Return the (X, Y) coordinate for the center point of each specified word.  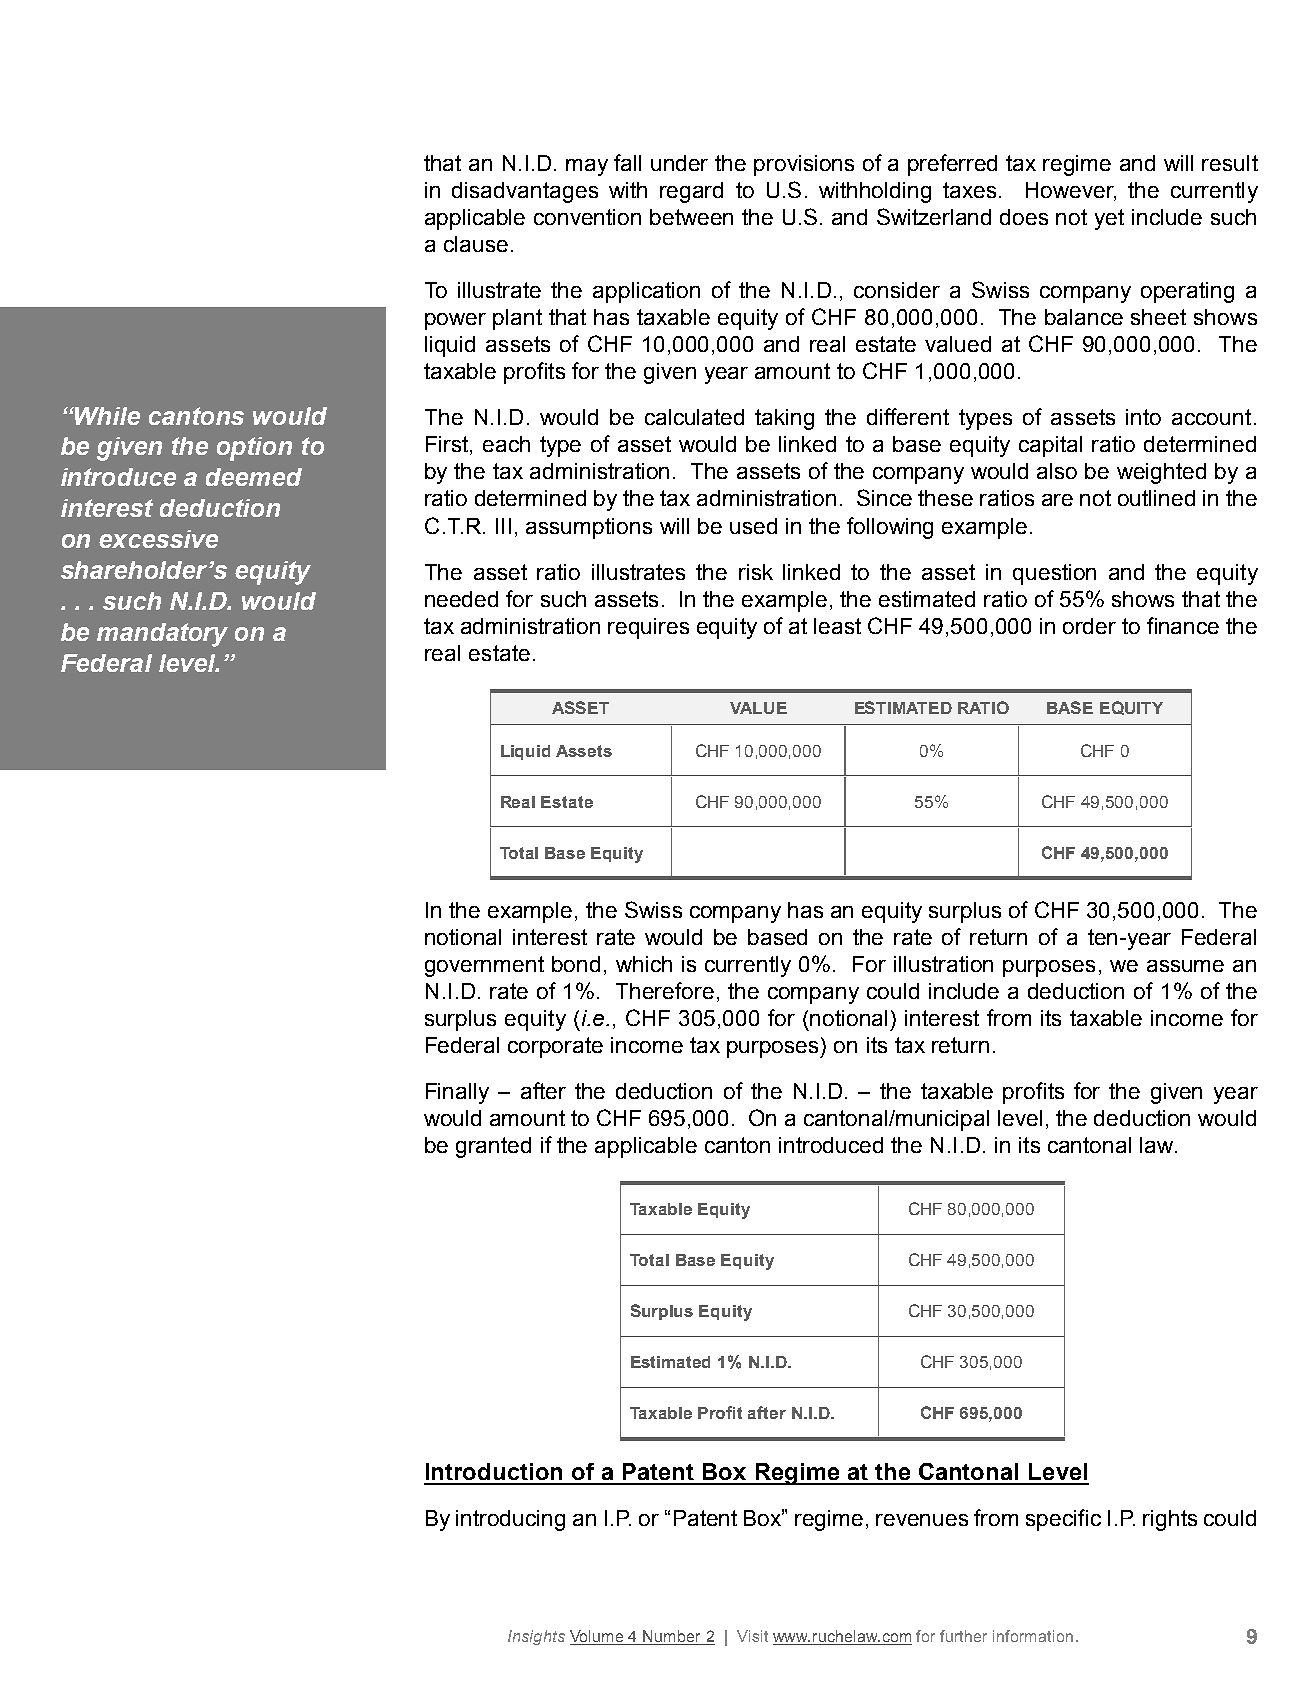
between (691, 217)
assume (1185, 966)
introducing (510, 1520)
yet (1109, 219)
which (644, 964)
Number (673, 1637)
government (484, 966)
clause (476, 244)
